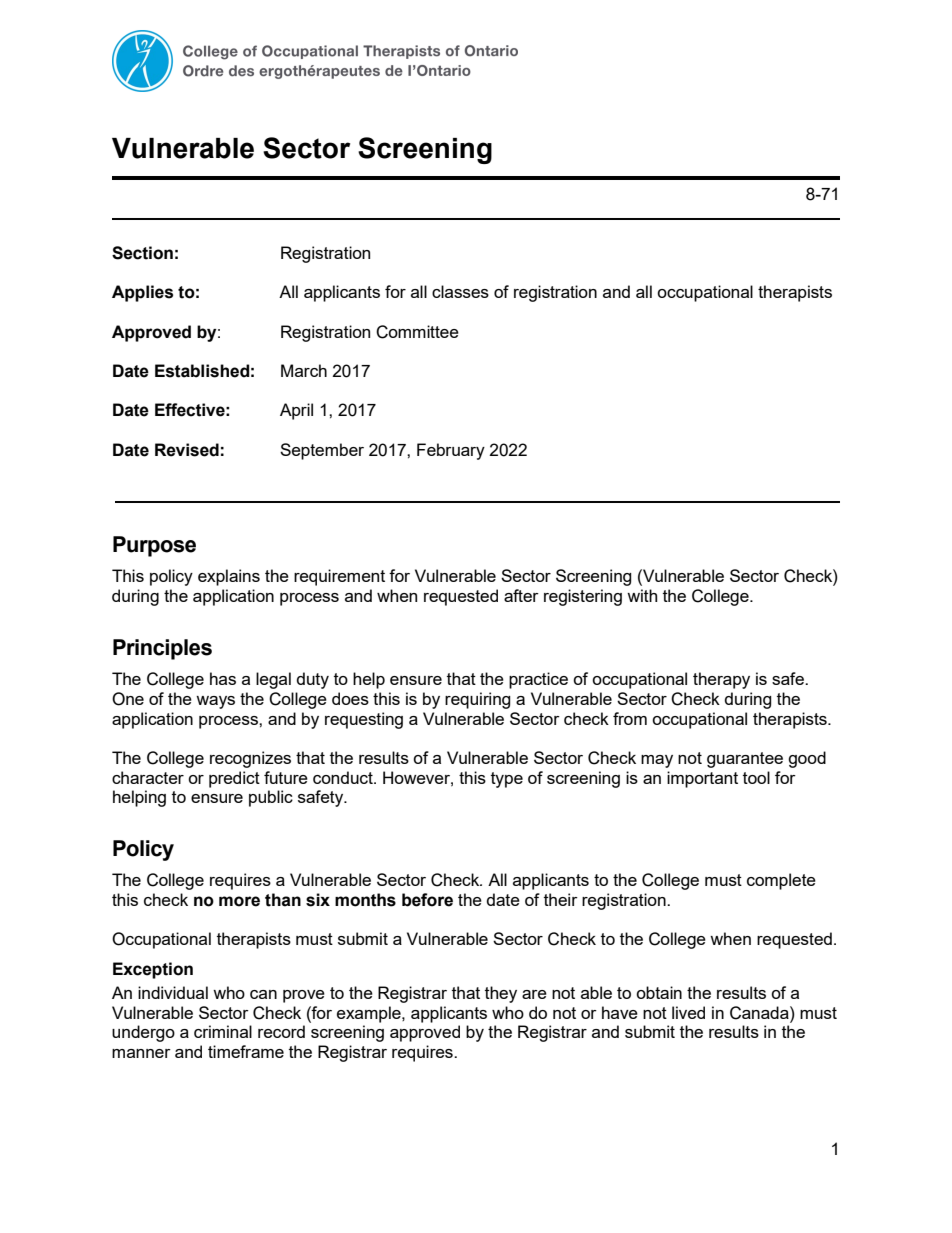 Image resolution: width=952 pixels, height=1233 pixels. What do you see at coordinates (521, 595) in the document?
I see `after` at bounding box center [521, 595].
